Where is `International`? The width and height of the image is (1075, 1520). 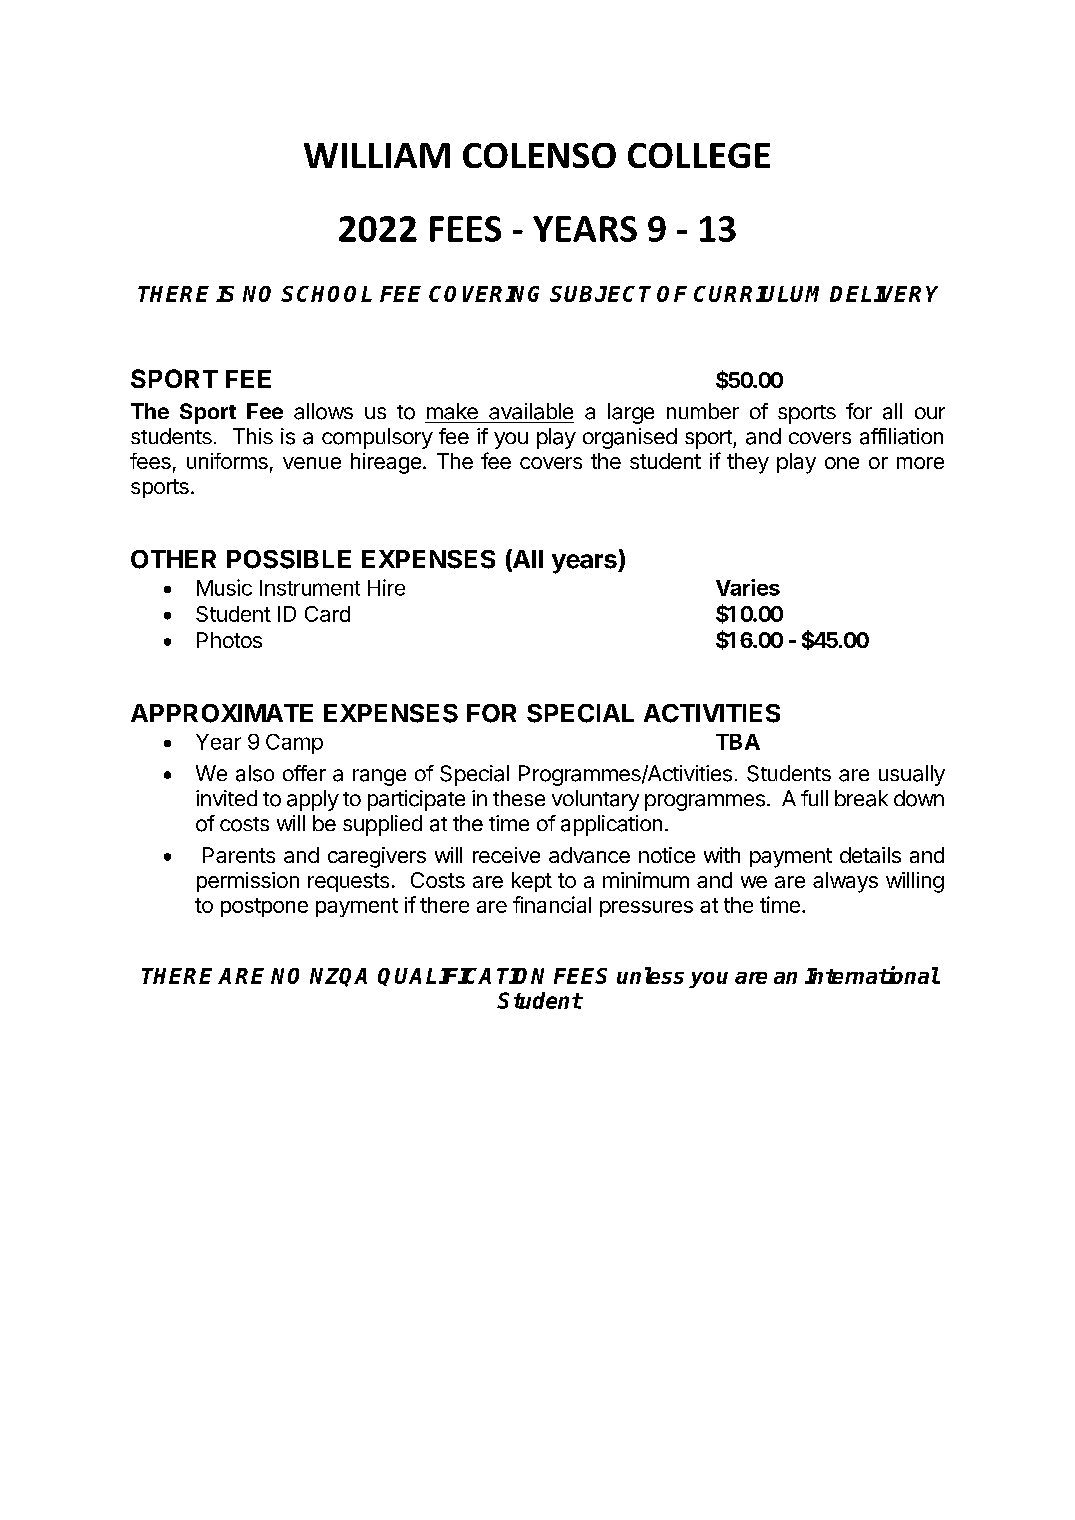 International is located at coordinates (872, 975).
